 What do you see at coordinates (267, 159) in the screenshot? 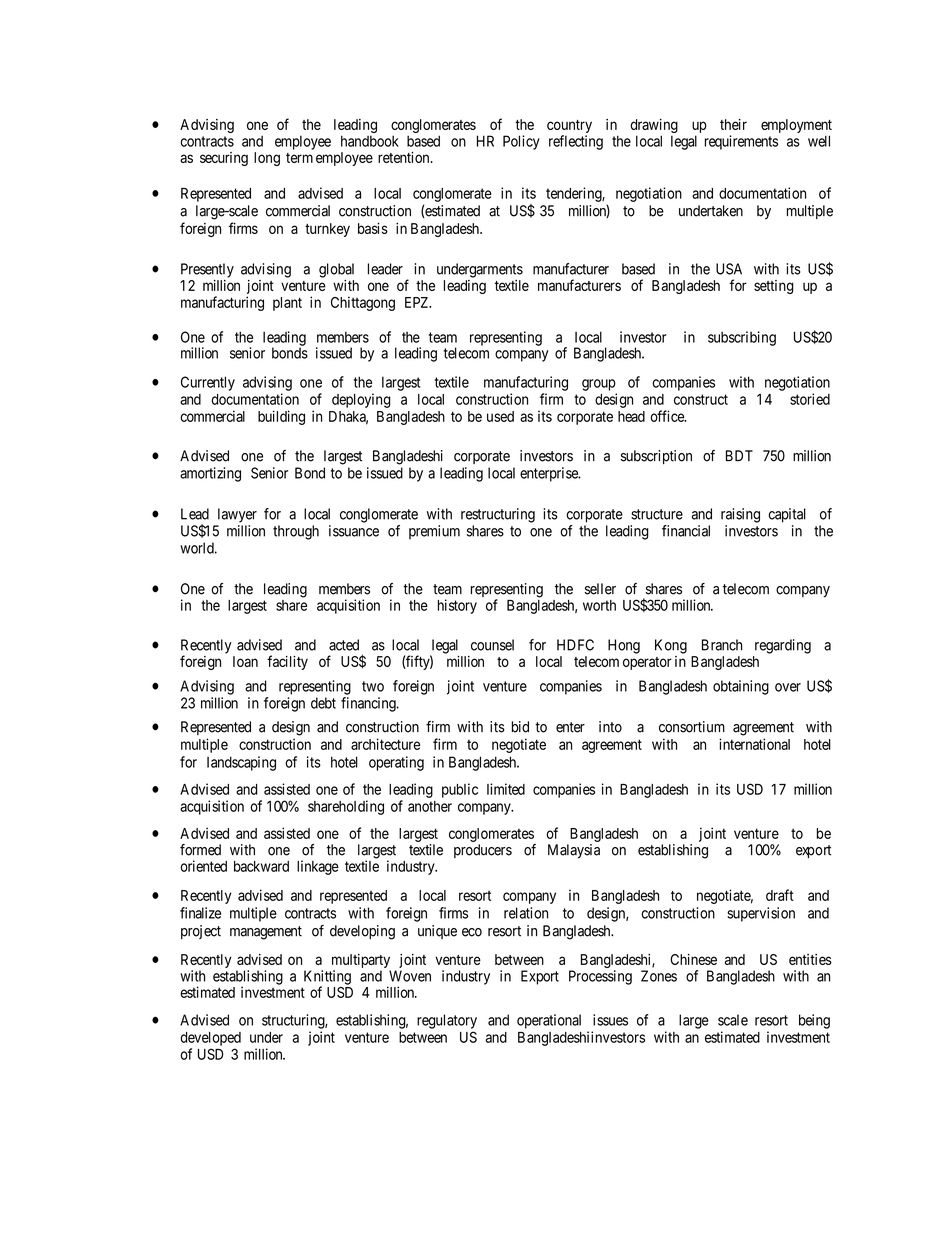
I see `long` at bounding box center [267, 159].
